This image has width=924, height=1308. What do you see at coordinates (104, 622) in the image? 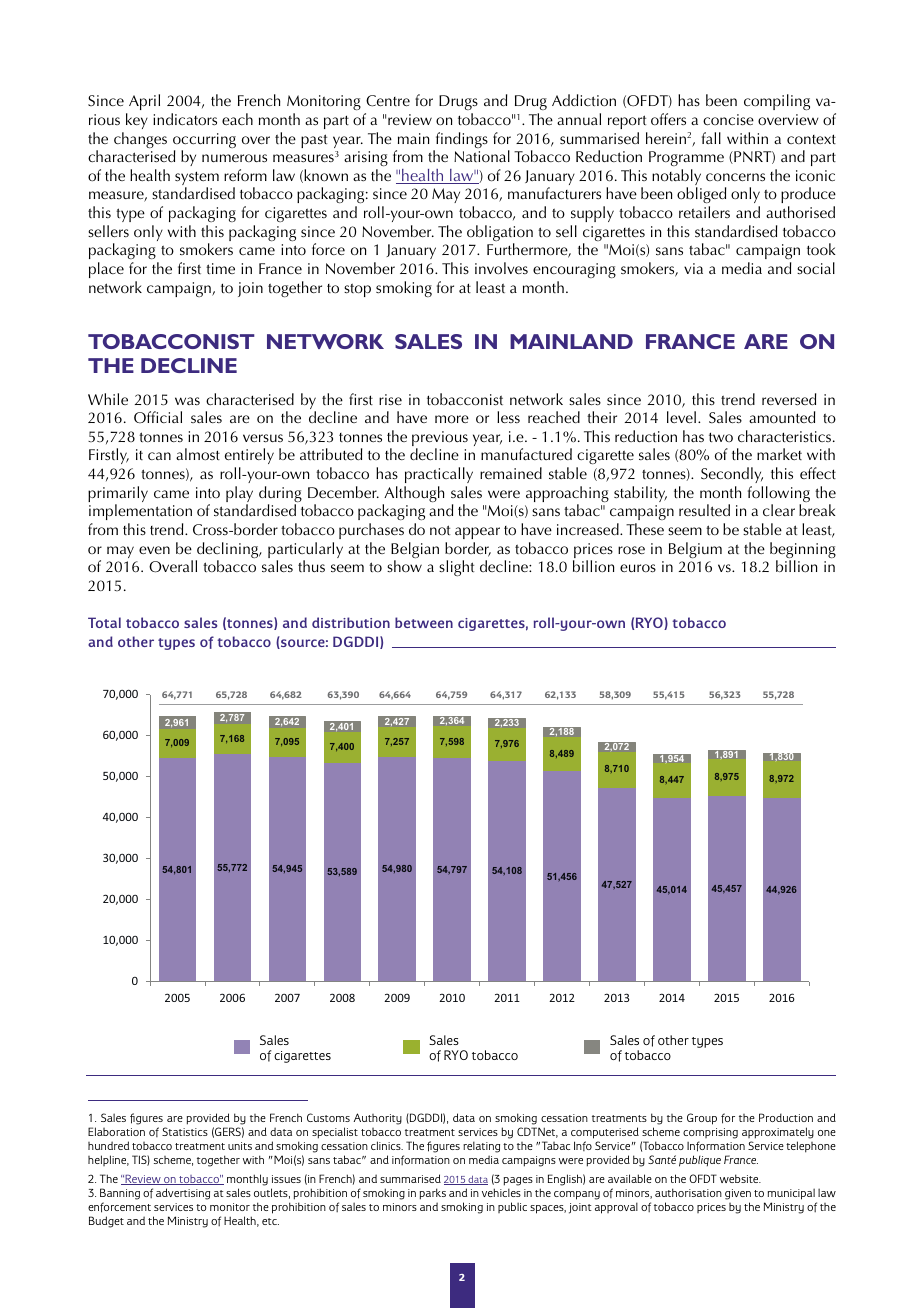
I see `Total` at bounding box center [104, 622].
